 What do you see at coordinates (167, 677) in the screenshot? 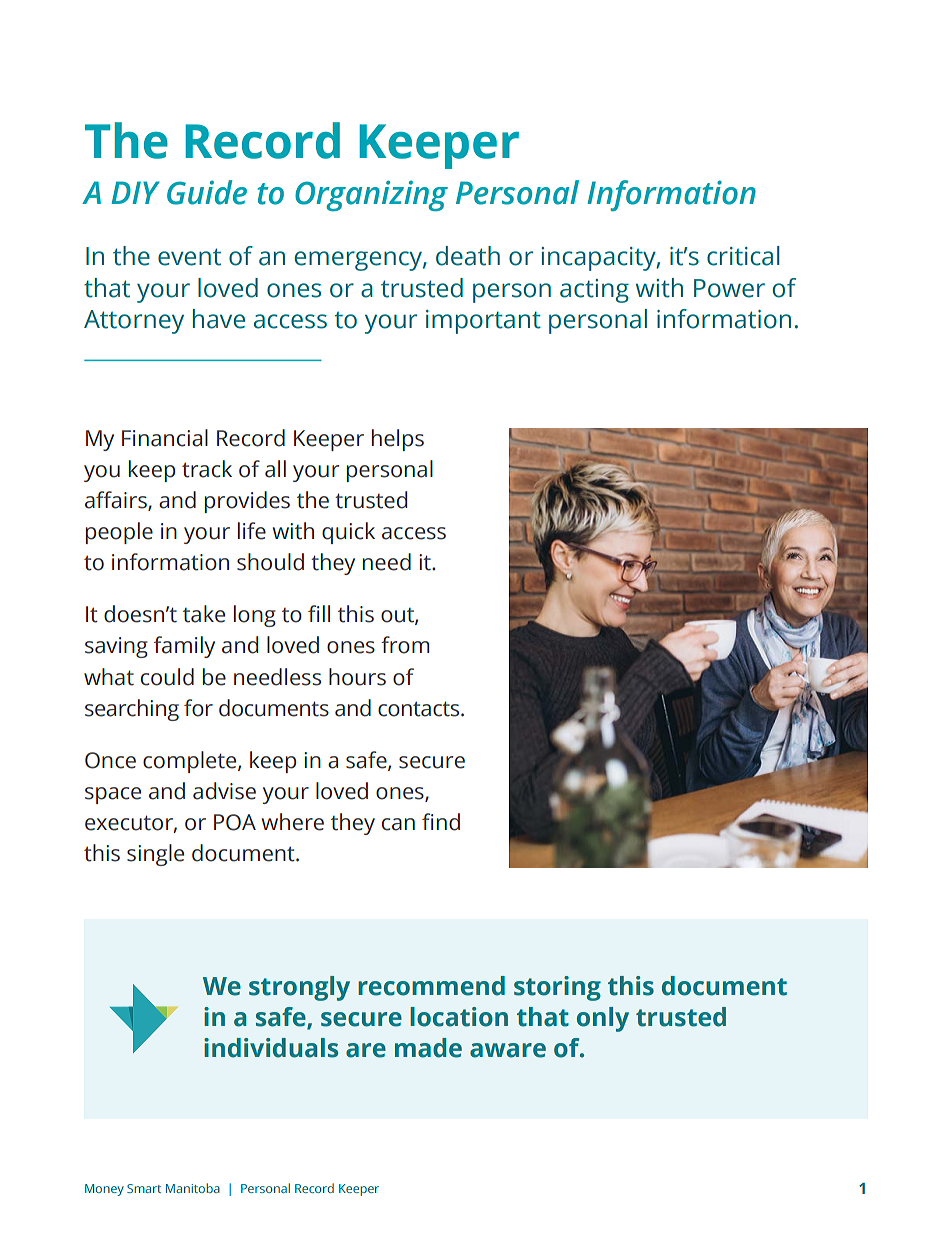
I see `could` at bounding box center [167, 677].
